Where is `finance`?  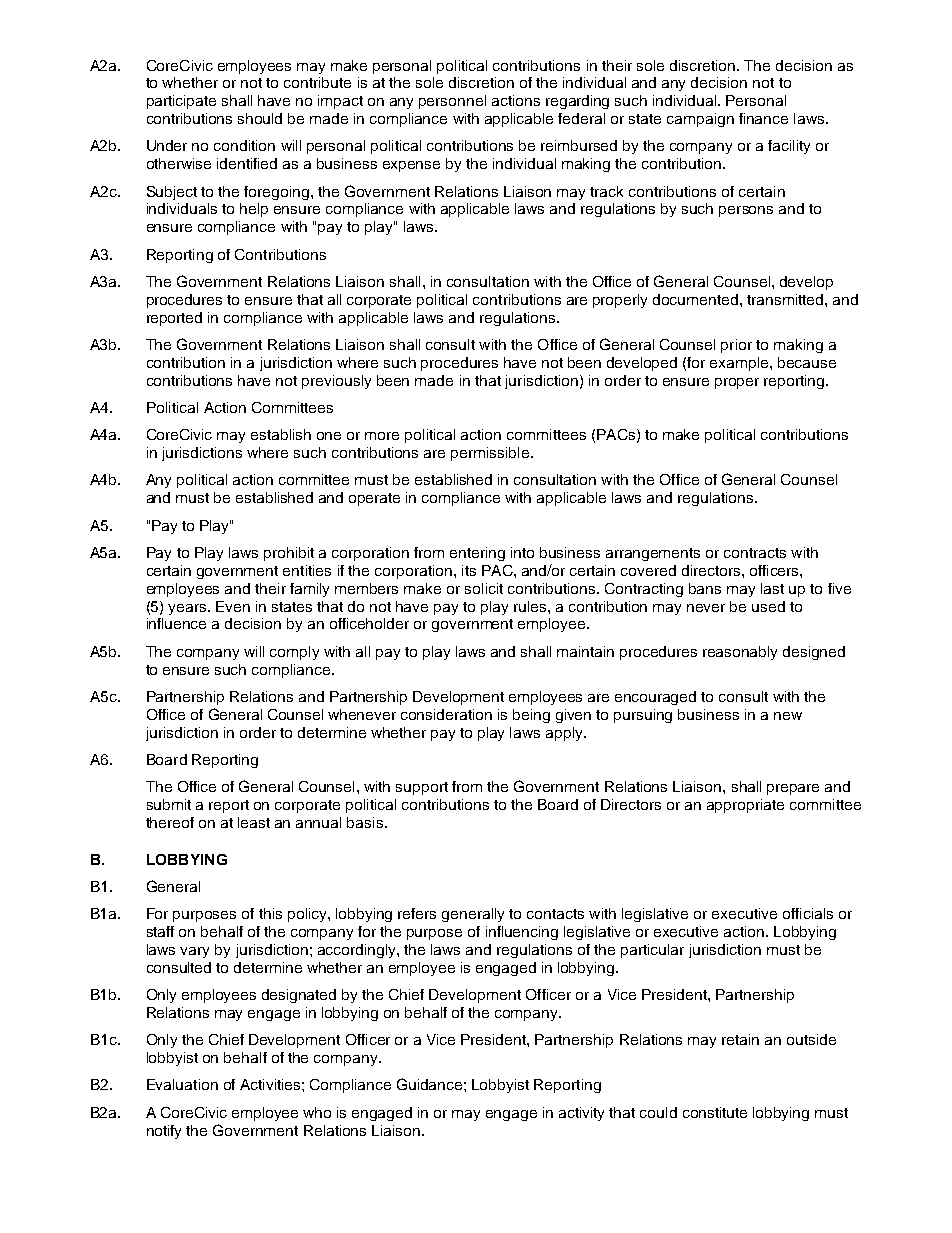
finance is located at coordinates (763, 118).
